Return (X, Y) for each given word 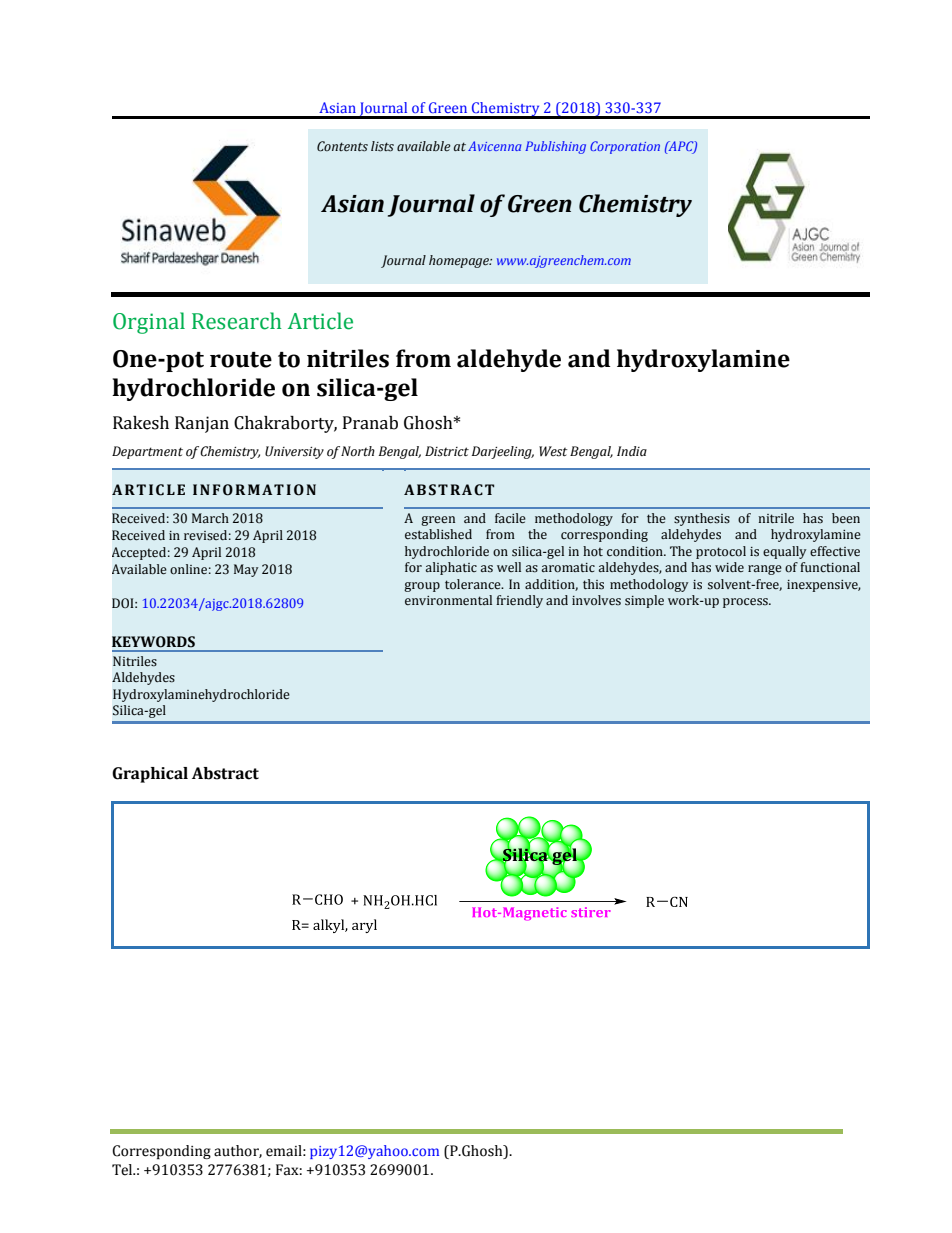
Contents (342, 146)
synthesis (702, 519)
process (746, 603)
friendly (519, 601)
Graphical (150, 775)
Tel (123, 1170)
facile (510, 518)
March (210, 518)
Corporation (625, 147)
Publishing (555, 147)
